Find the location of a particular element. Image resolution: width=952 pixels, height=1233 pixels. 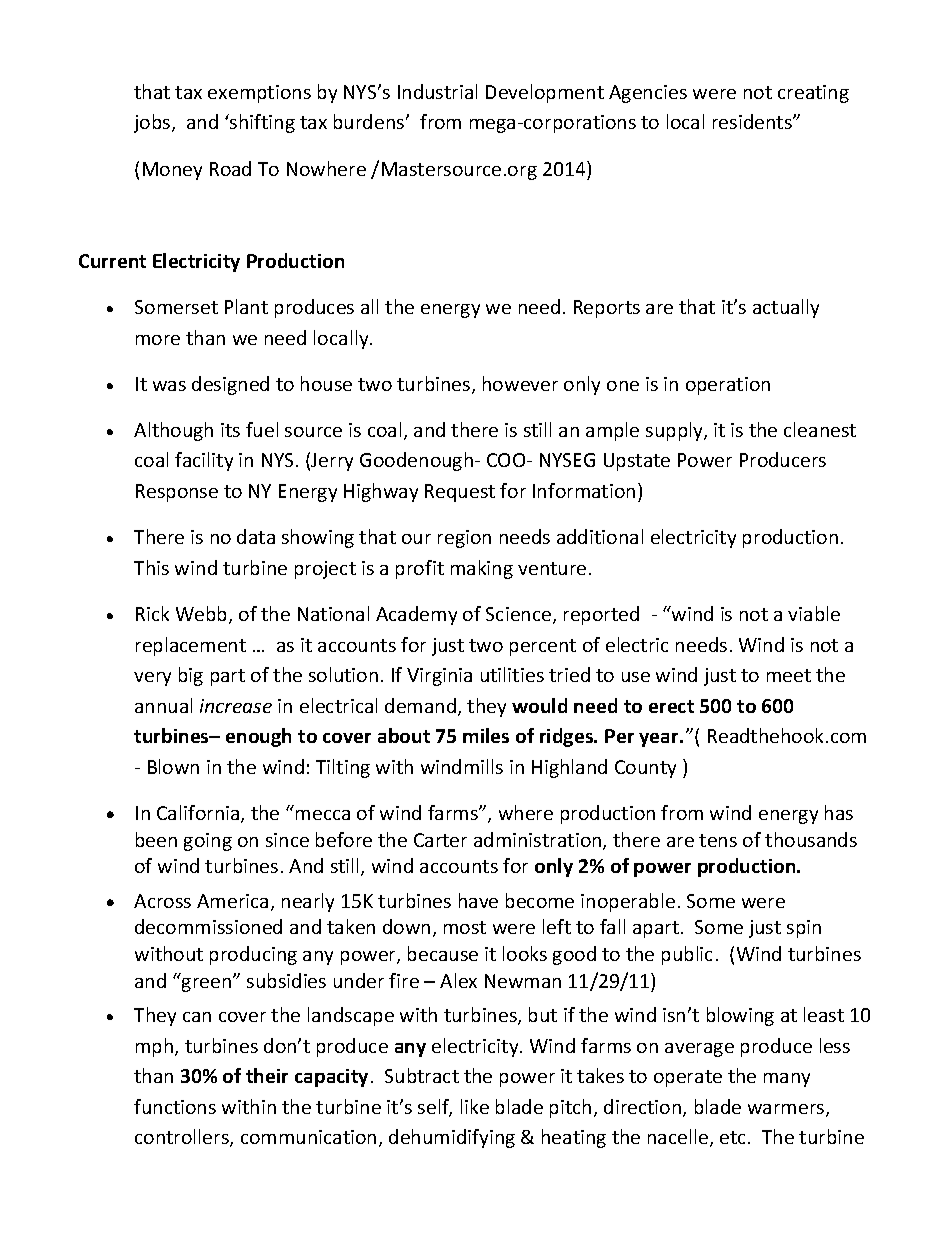

tens is located at coordinates (718, 840).
